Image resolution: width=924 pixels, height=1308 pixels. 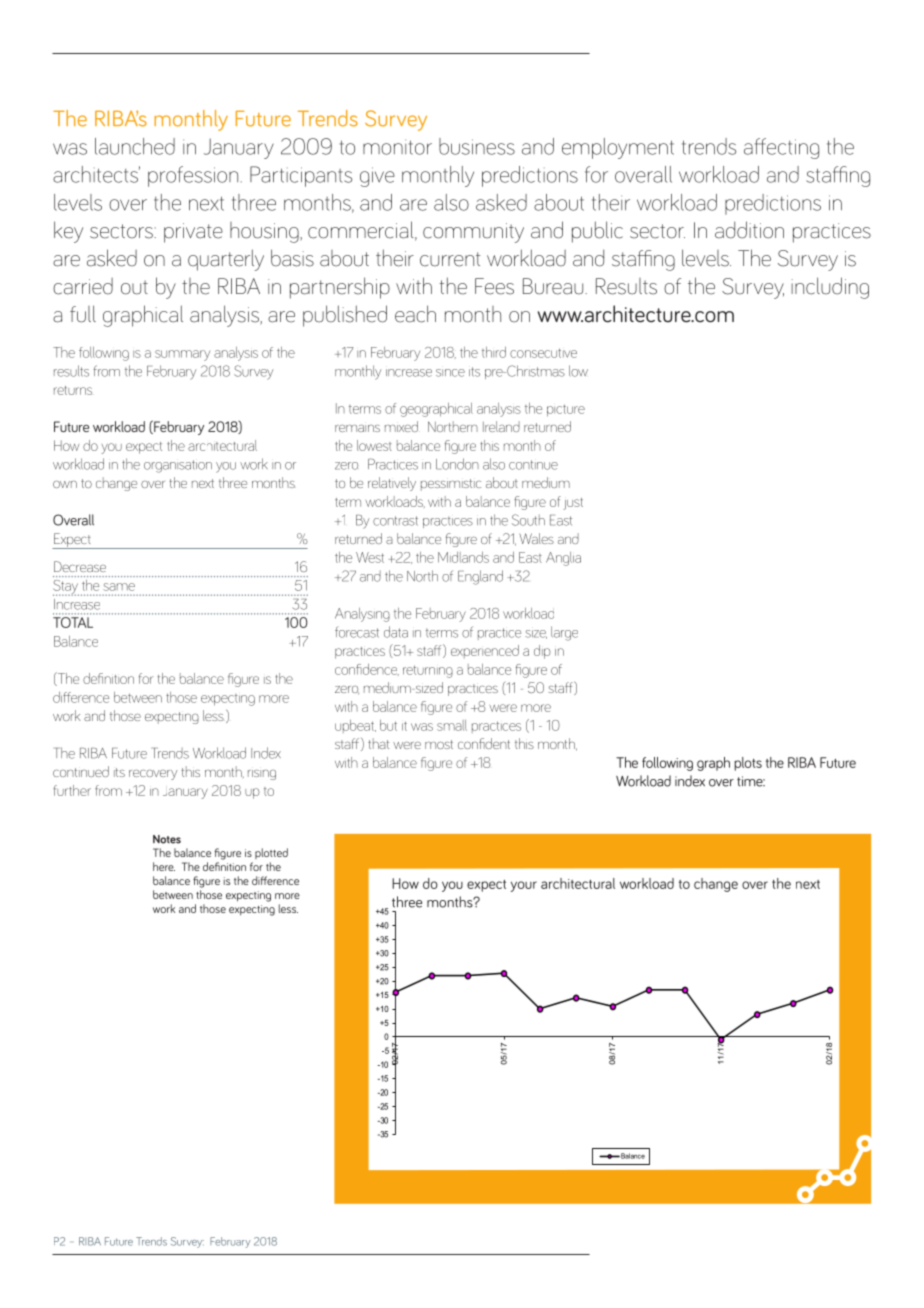 What do you see at coordinates (524, 886) in the page?
I see `your` at bounding box center [524, 886].
